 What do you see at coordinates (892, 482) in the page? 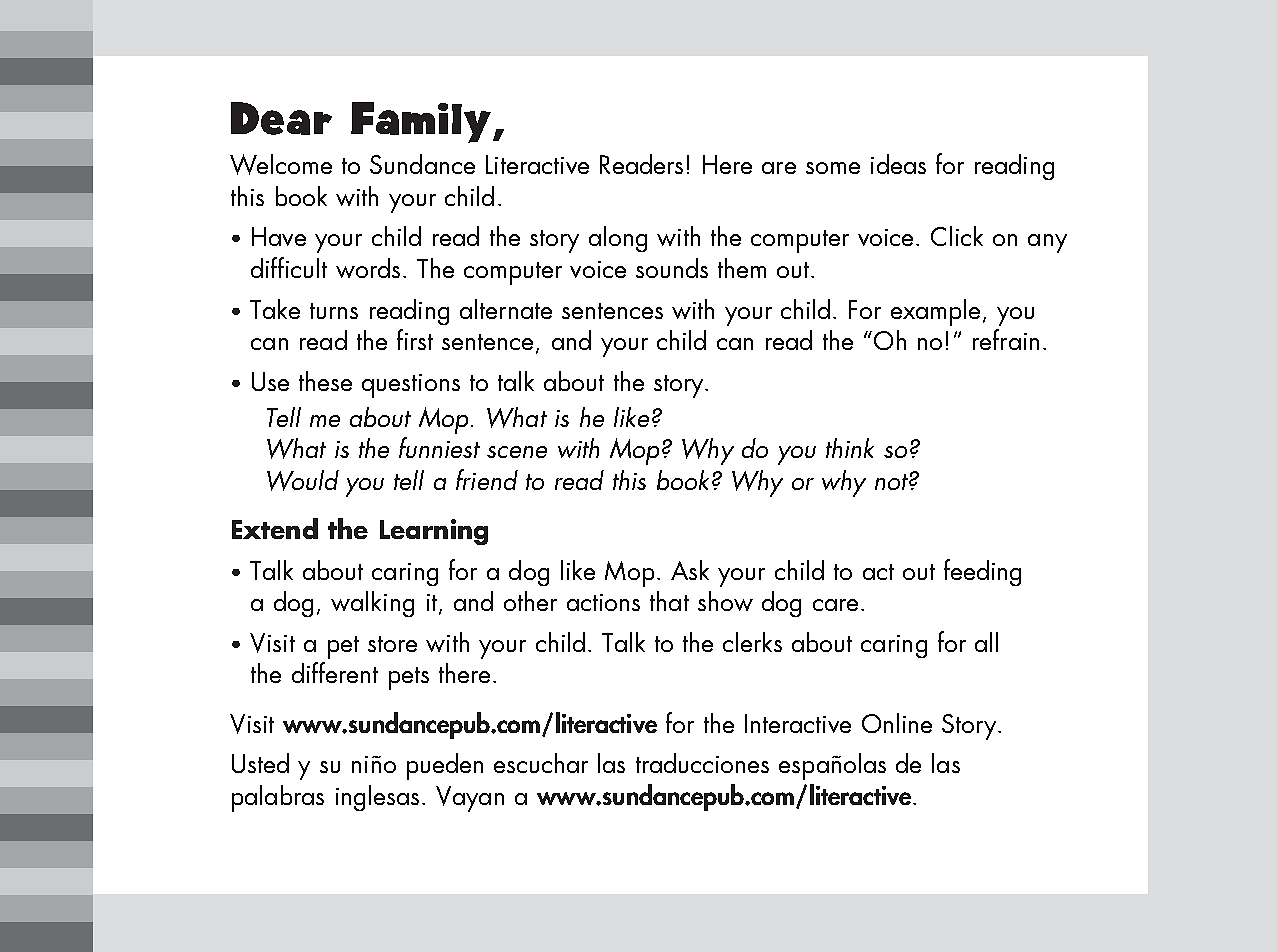
I see `not` at bounding box center [892, 482].
